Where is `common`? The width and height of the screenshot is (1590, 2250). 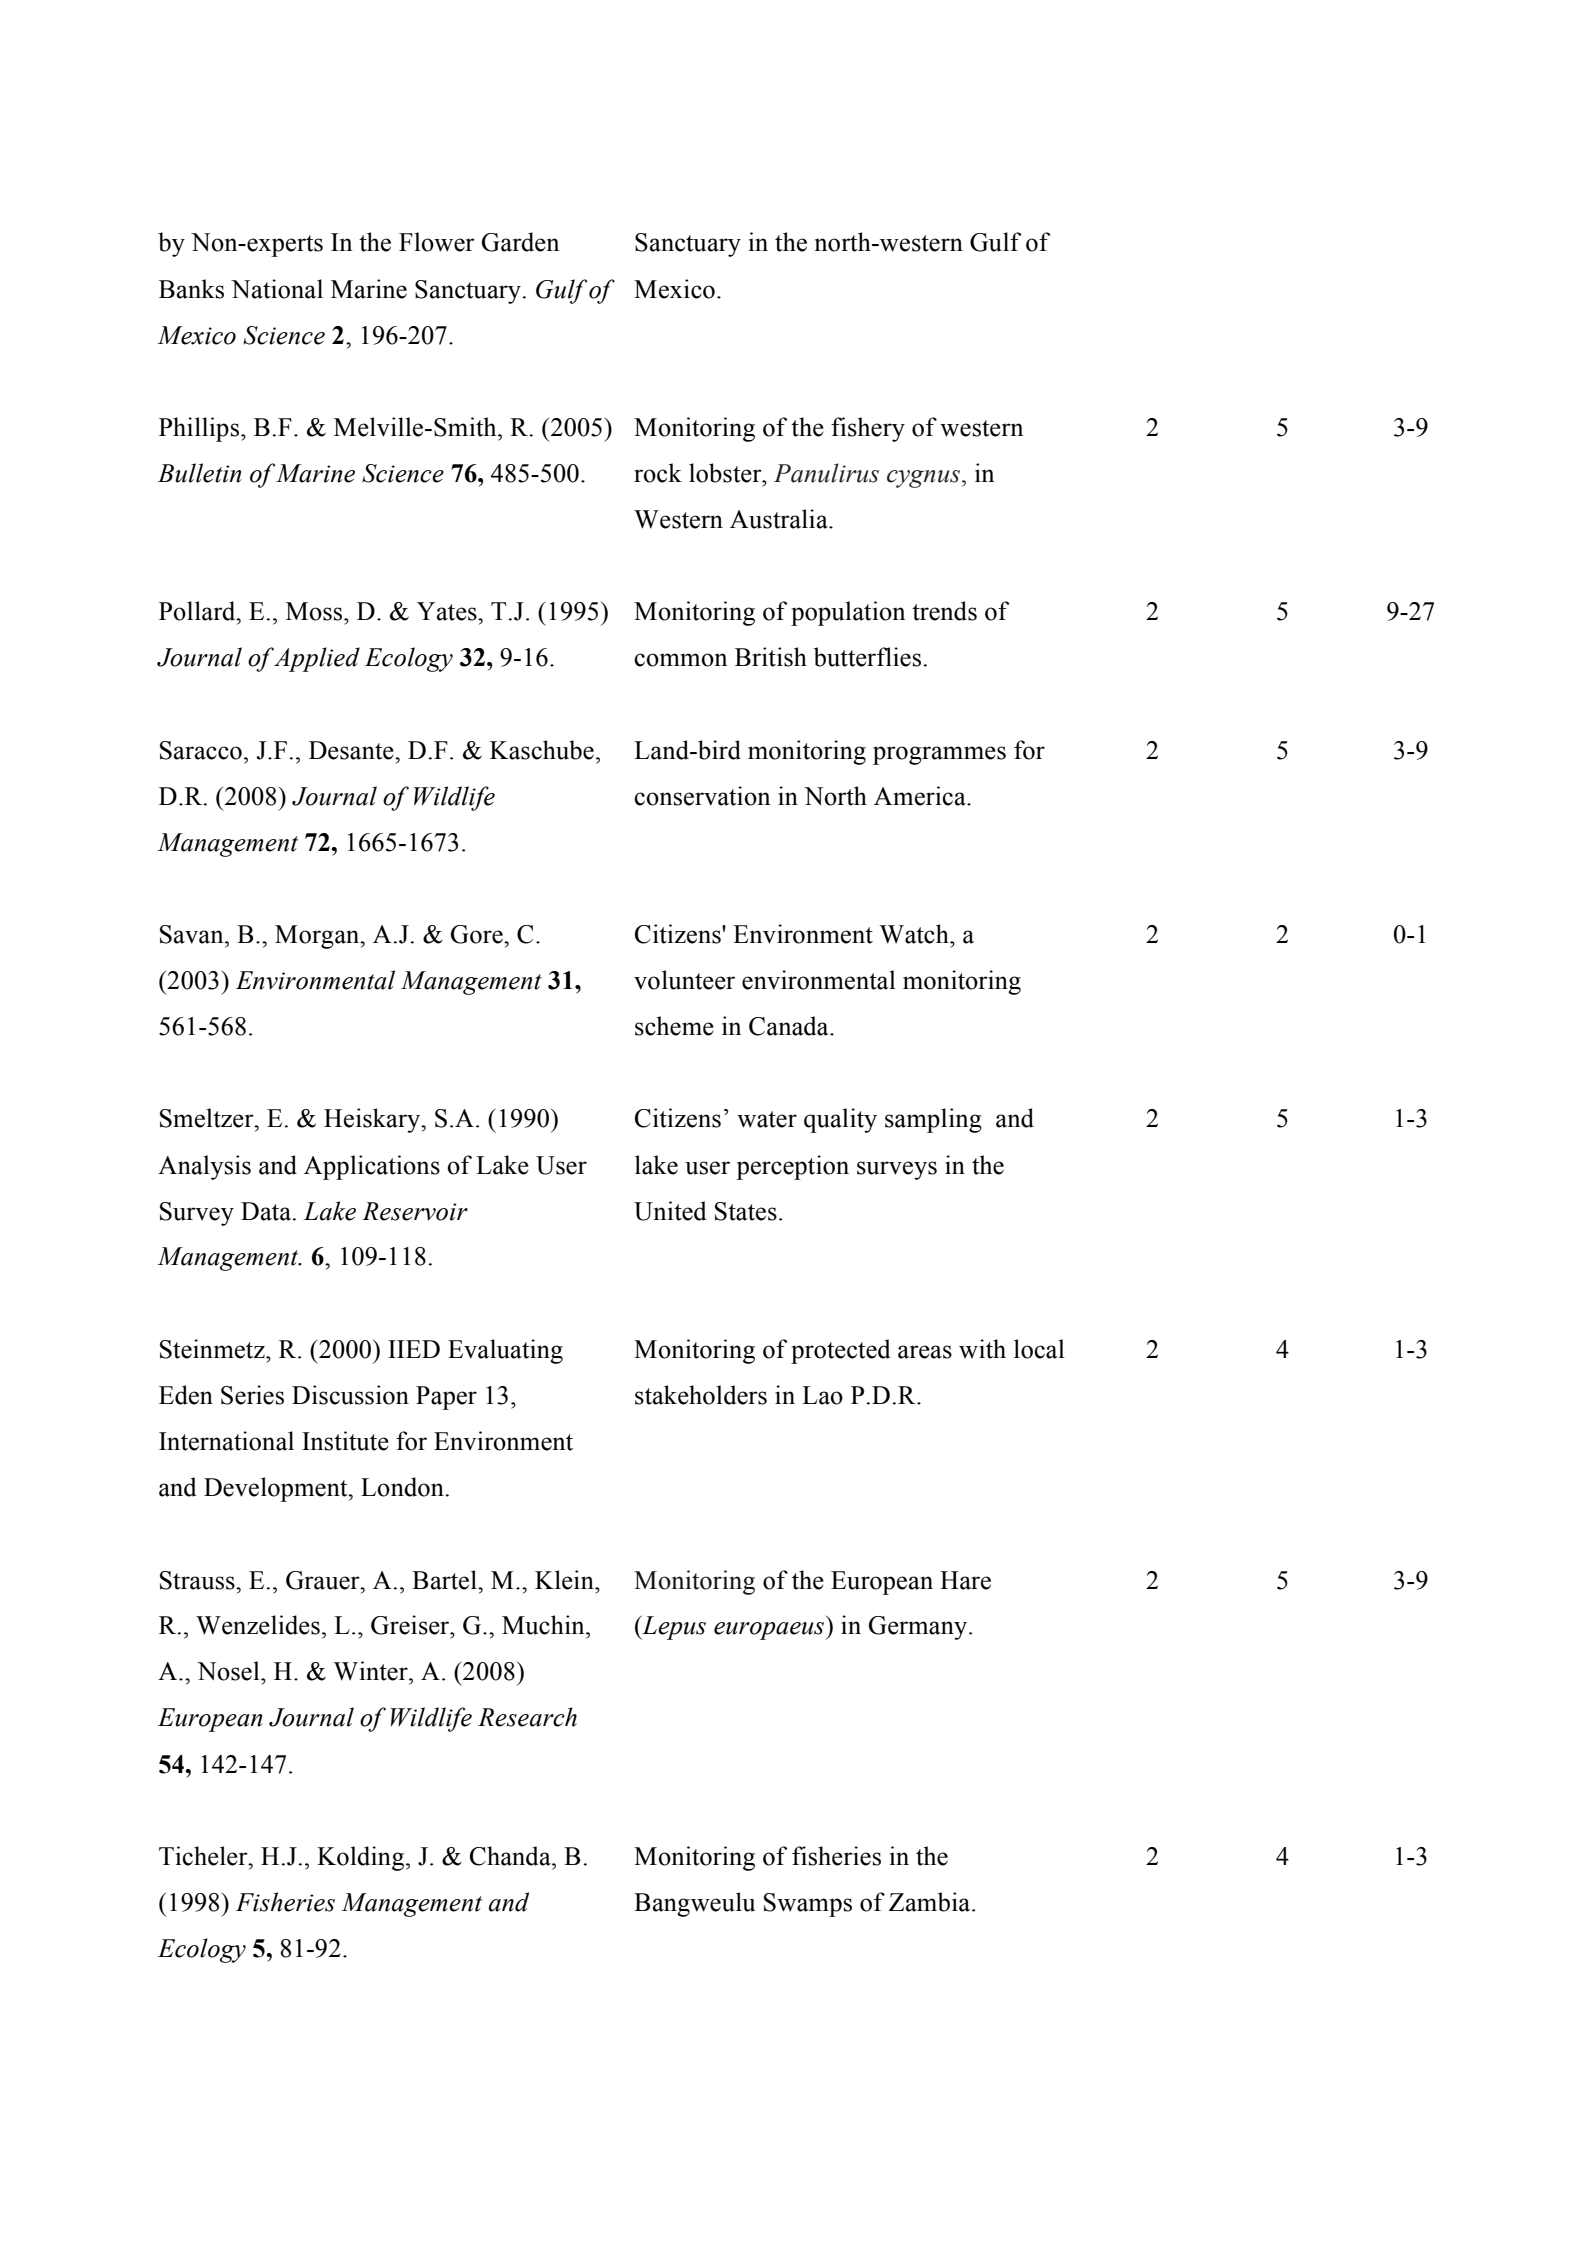 common is located at coordinates (680, 660).
